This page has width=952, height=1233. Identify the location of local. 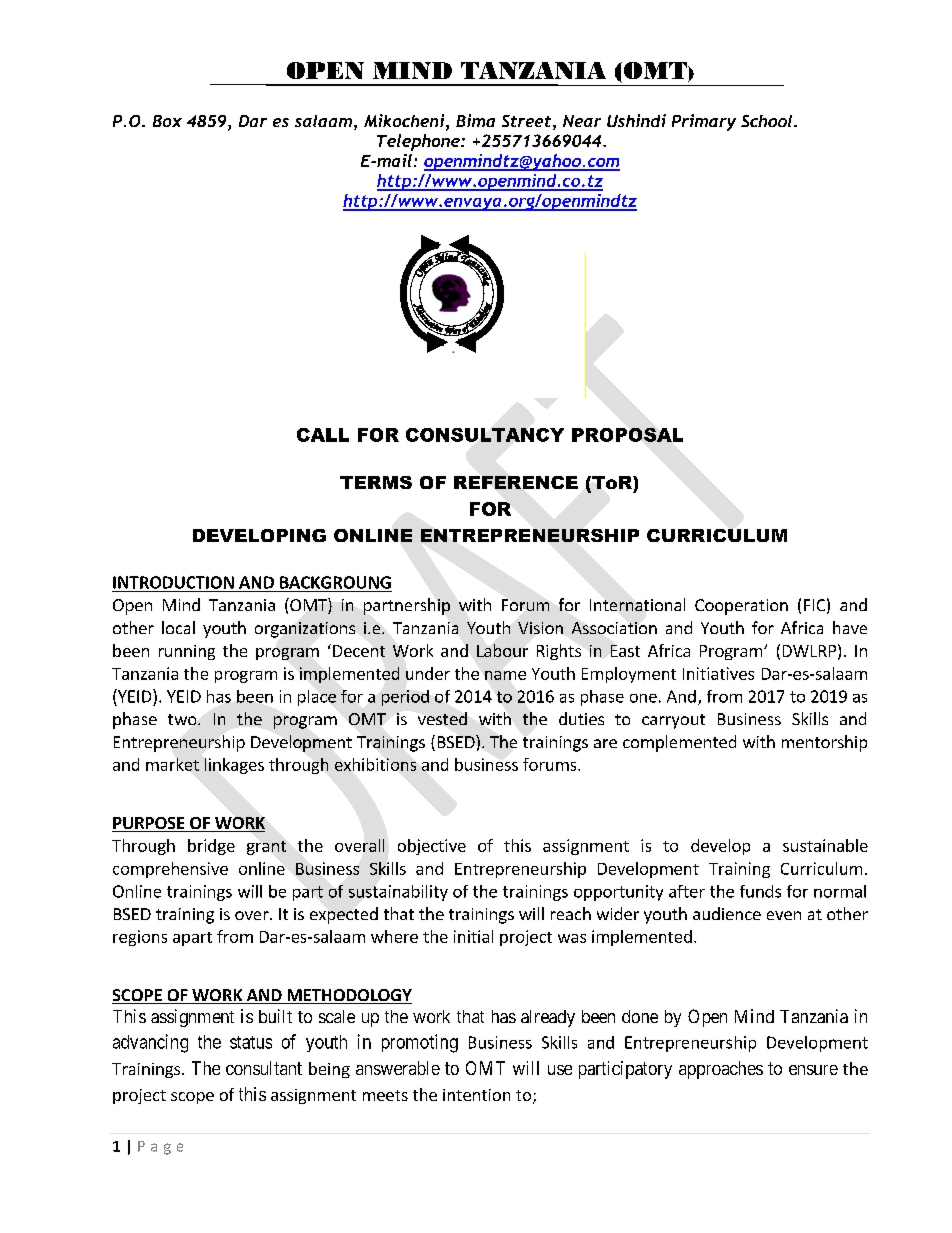
(178, 627).
